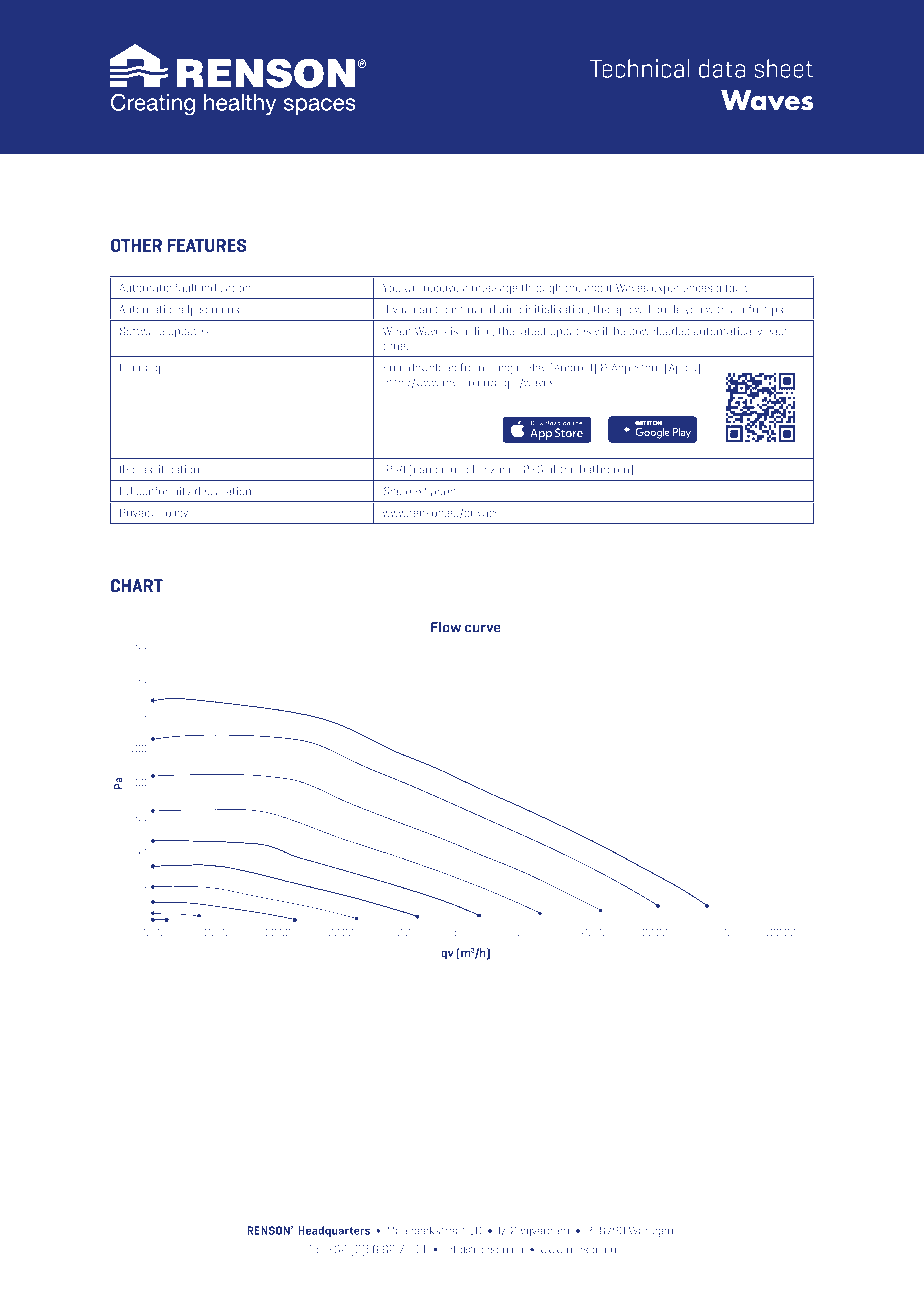  I want to click on from, so click(472, 367).
